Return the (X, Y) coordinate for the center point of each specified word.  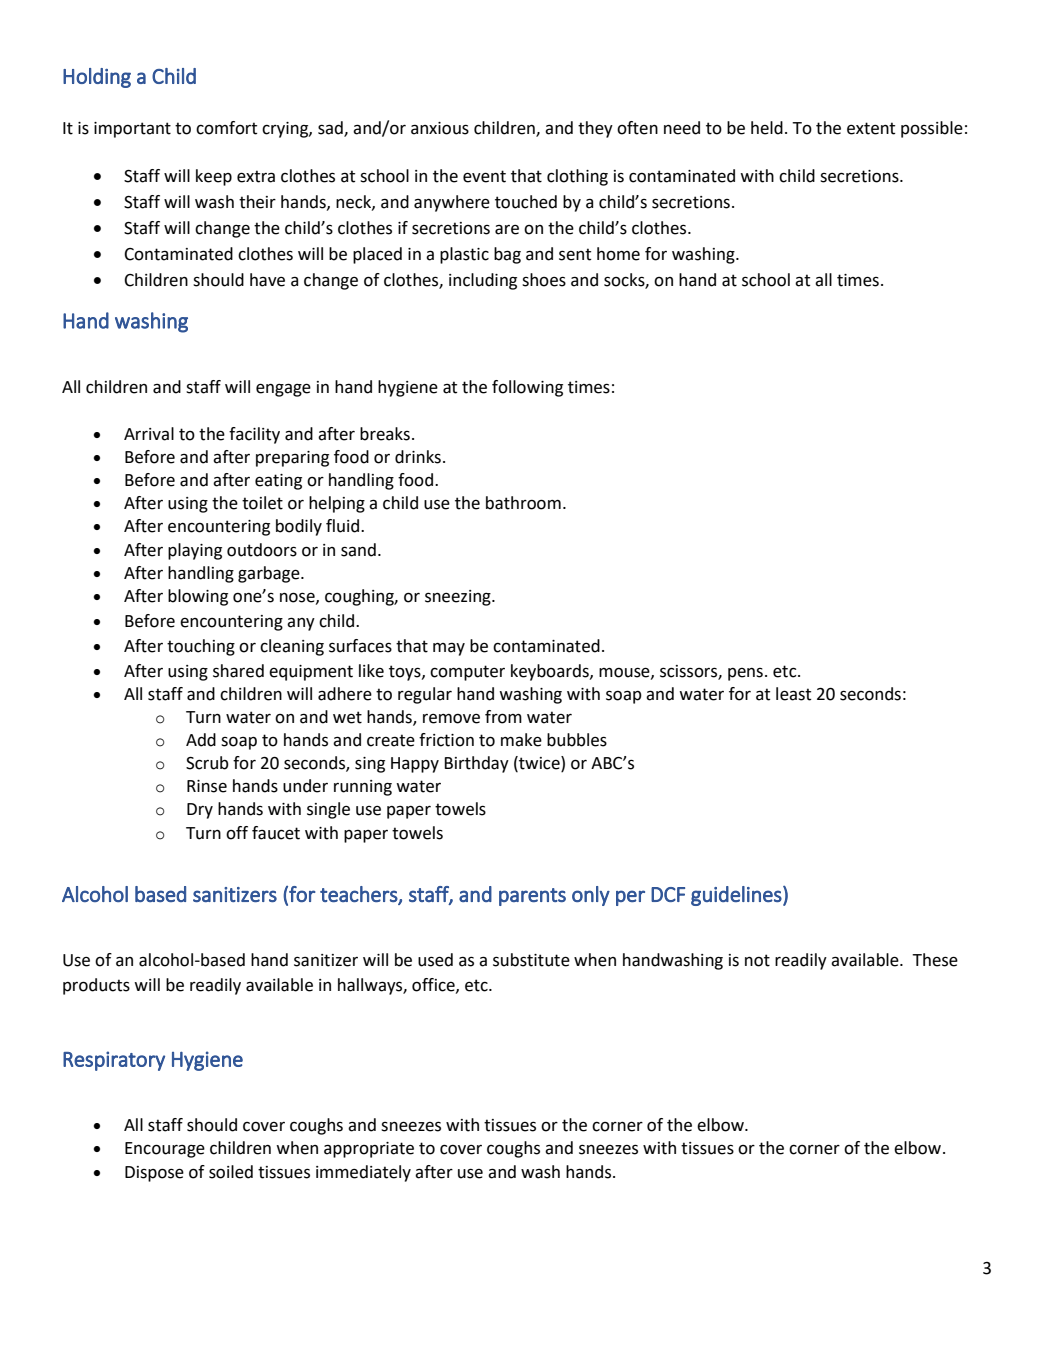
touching (201, 647)
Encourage (165, 1150)
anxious (440, 128)
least (793, 694)
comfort (226, 128)
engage (283, 390)
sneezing (459, 598)
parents (532, 897)
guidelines (736, 896)
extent (871, 128)
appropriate (369, 1150)
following (527, 388)
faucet (276, 833)
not (757, 960)
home (618, 254)
